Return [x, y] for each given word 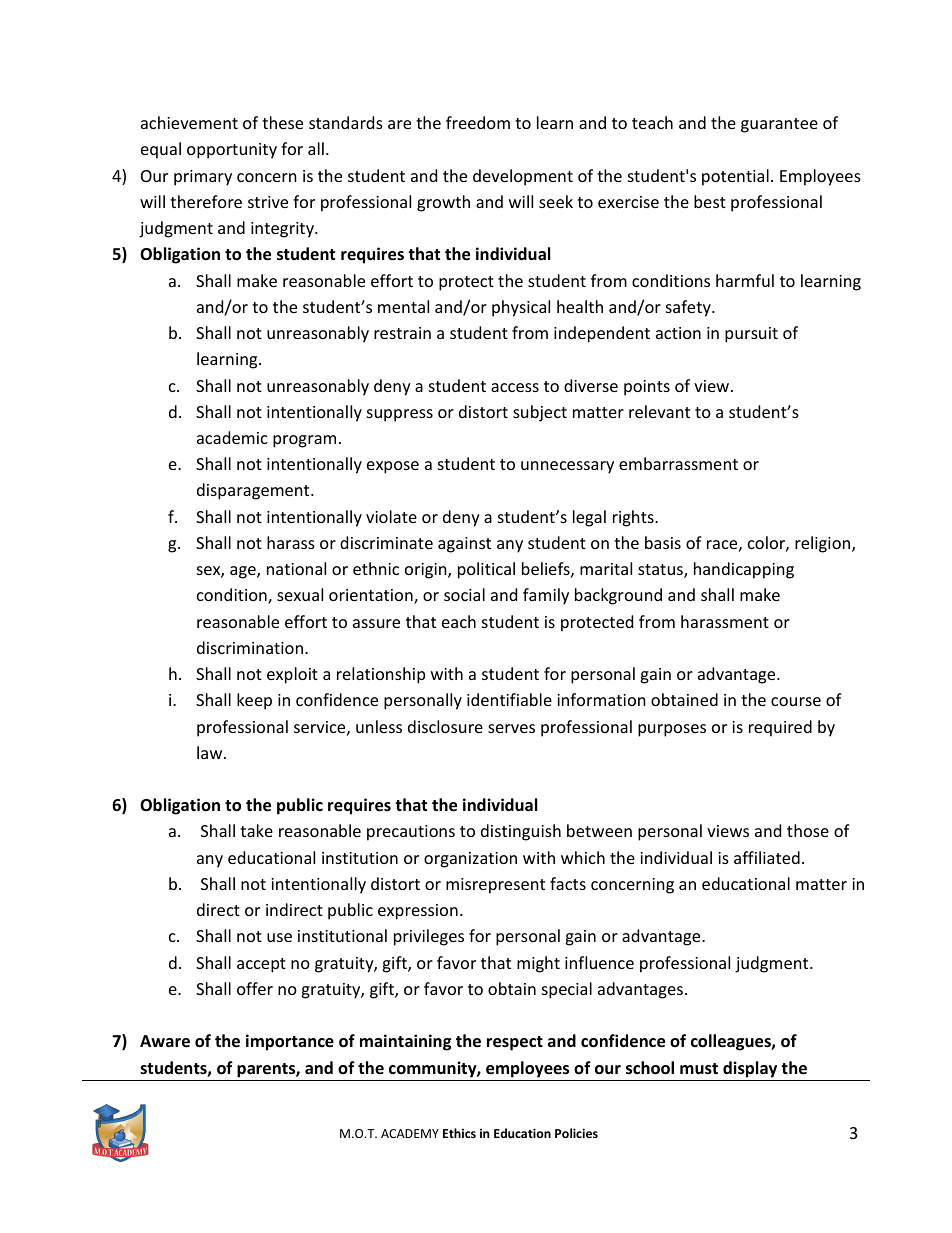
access [515, 387]
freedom [478, 122]
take [256, 830]
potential [735, 177]
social [464, 594]
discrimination [250, 647]
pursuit [751, 335]
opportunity [232, 151]
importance [290, 1042]
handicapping [744, 570]
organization [470, 860]
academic [232, 437]
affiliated [767, 857]
